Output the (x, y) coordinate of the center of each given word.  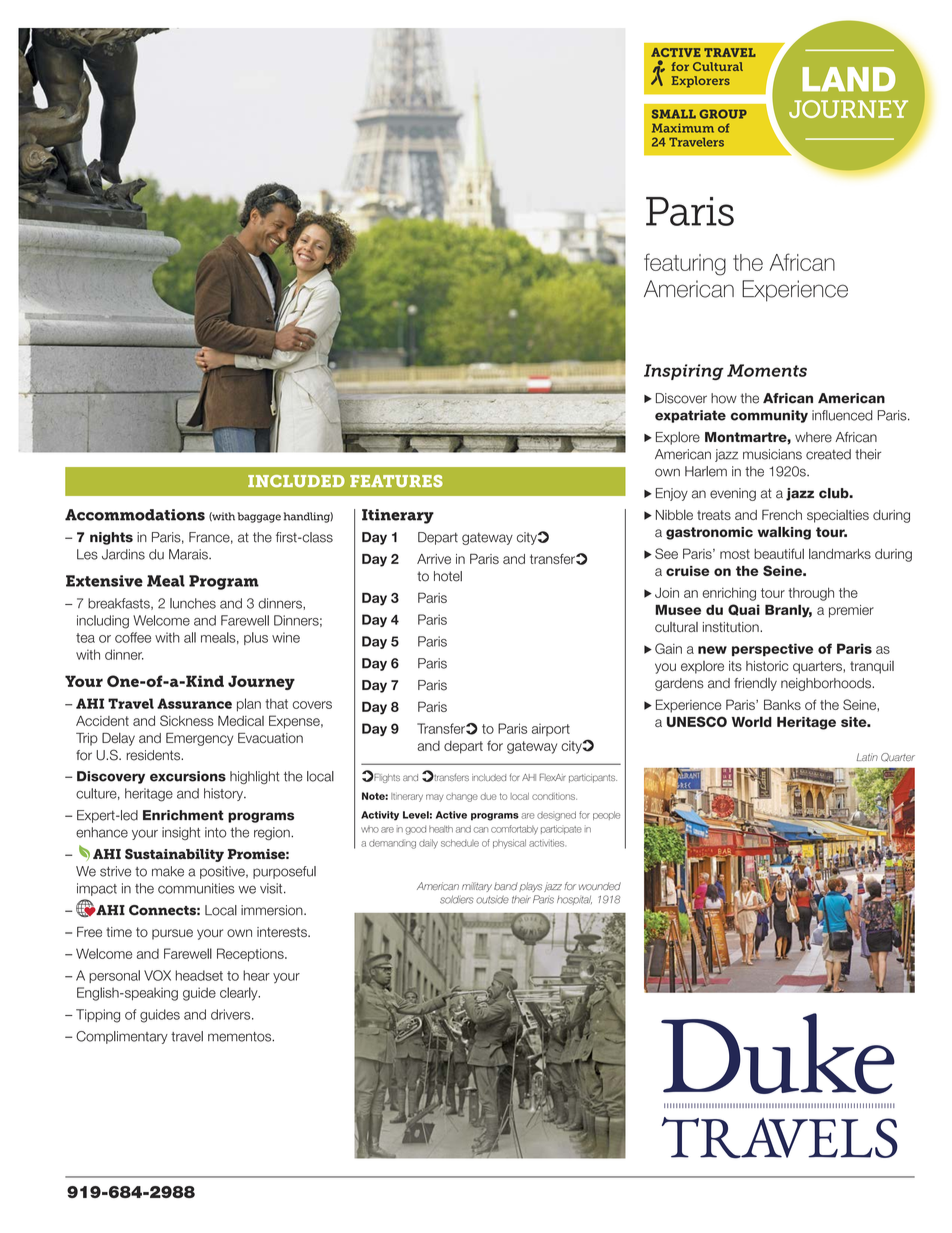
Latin (867, 757)
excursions (188, 776)
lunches (193, 603)
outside (492, 900)
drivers (232, 1014)
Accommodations (135, 515)
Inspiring (684, 372)
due (488, 796)
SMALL (674, 114)
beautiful (779, 553)
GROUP (723, 114)
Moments (767, 370)
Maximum (683, 128)
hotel (448, 576)
